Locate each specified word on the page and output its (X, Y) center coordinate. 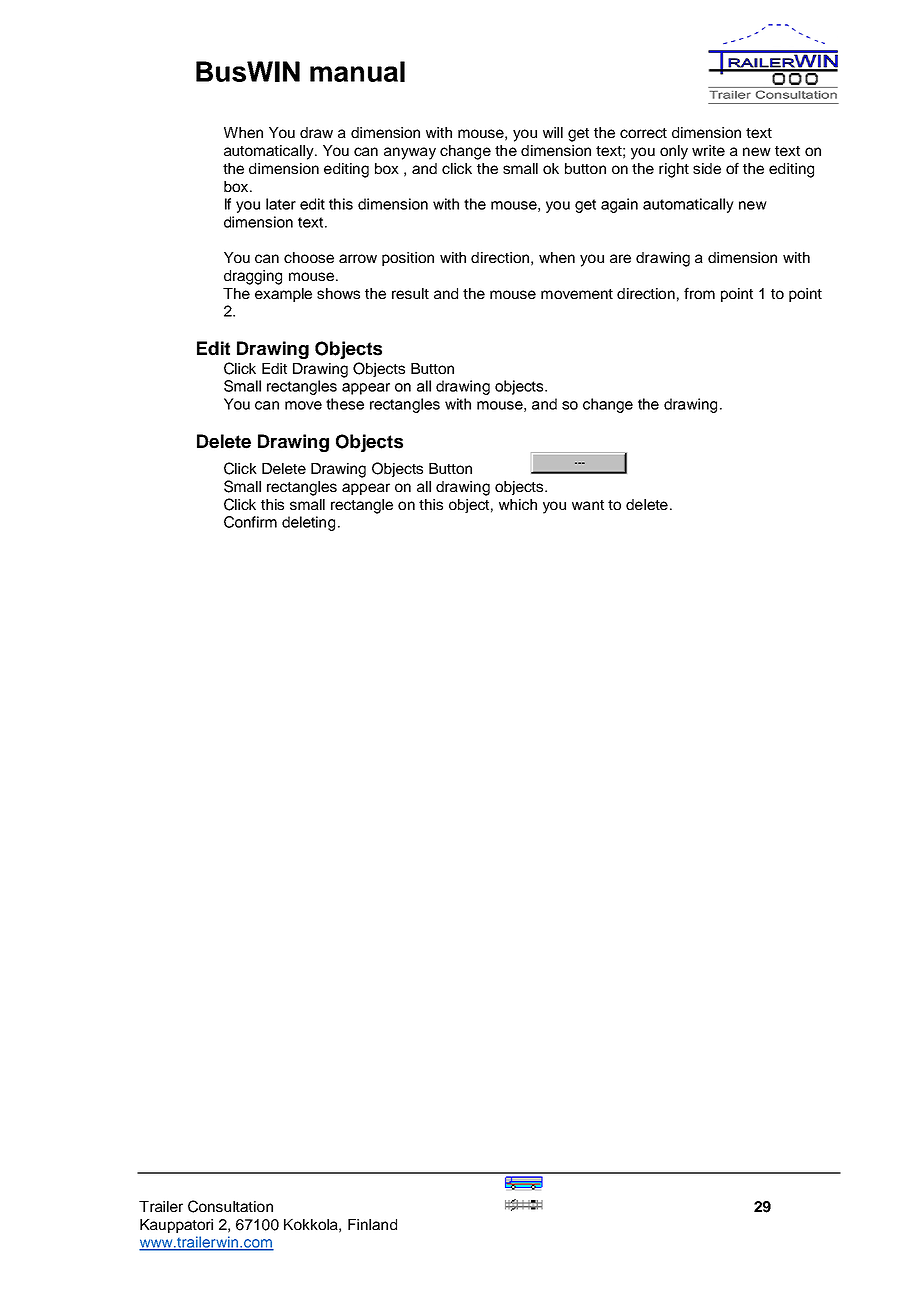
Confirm (250, 522)
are (620, 258)
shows (338, 293)
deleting (308, 523)
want (588, 505)
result (410, 293)
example (283, 295)
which (518, 504)
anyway (410, 153)
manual (357, 71)
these (345, 404)
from (699, 293)
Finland (372, 1224)
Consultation (230, 1206)
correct (643, 133)
